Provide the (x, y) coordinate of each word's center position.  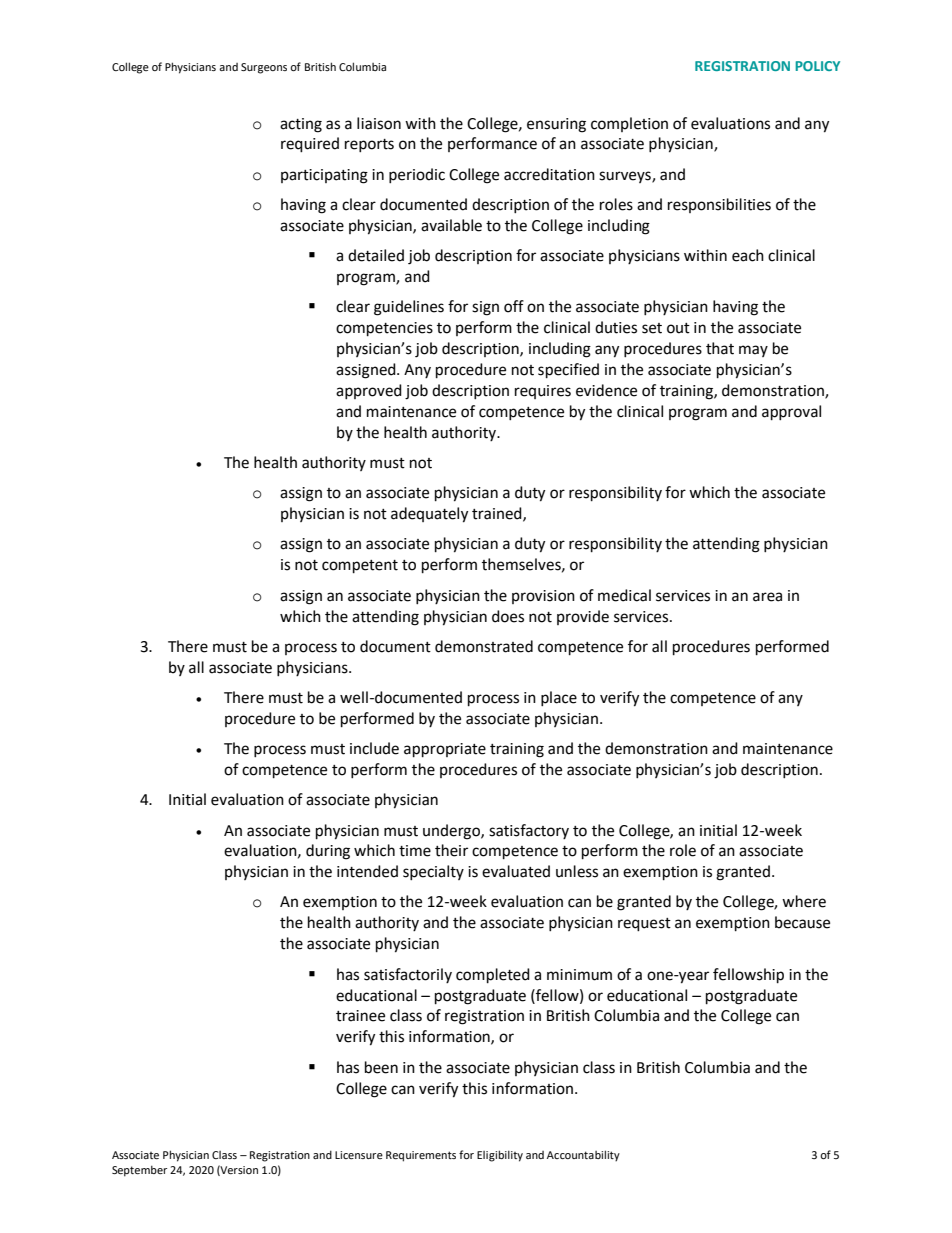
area (767, 597)
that (720, 348)
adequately (429, 515)
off (514, 306)
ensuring (556, 125)
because (802, 922)
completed (493, 976)
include (374, 748)
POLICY (817, 66)
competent (360, 567)
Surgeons (264, 68)
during (328, 852)
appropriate (445, 750)
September (139, 1171)
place (559, 698)
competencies (384, 329)
